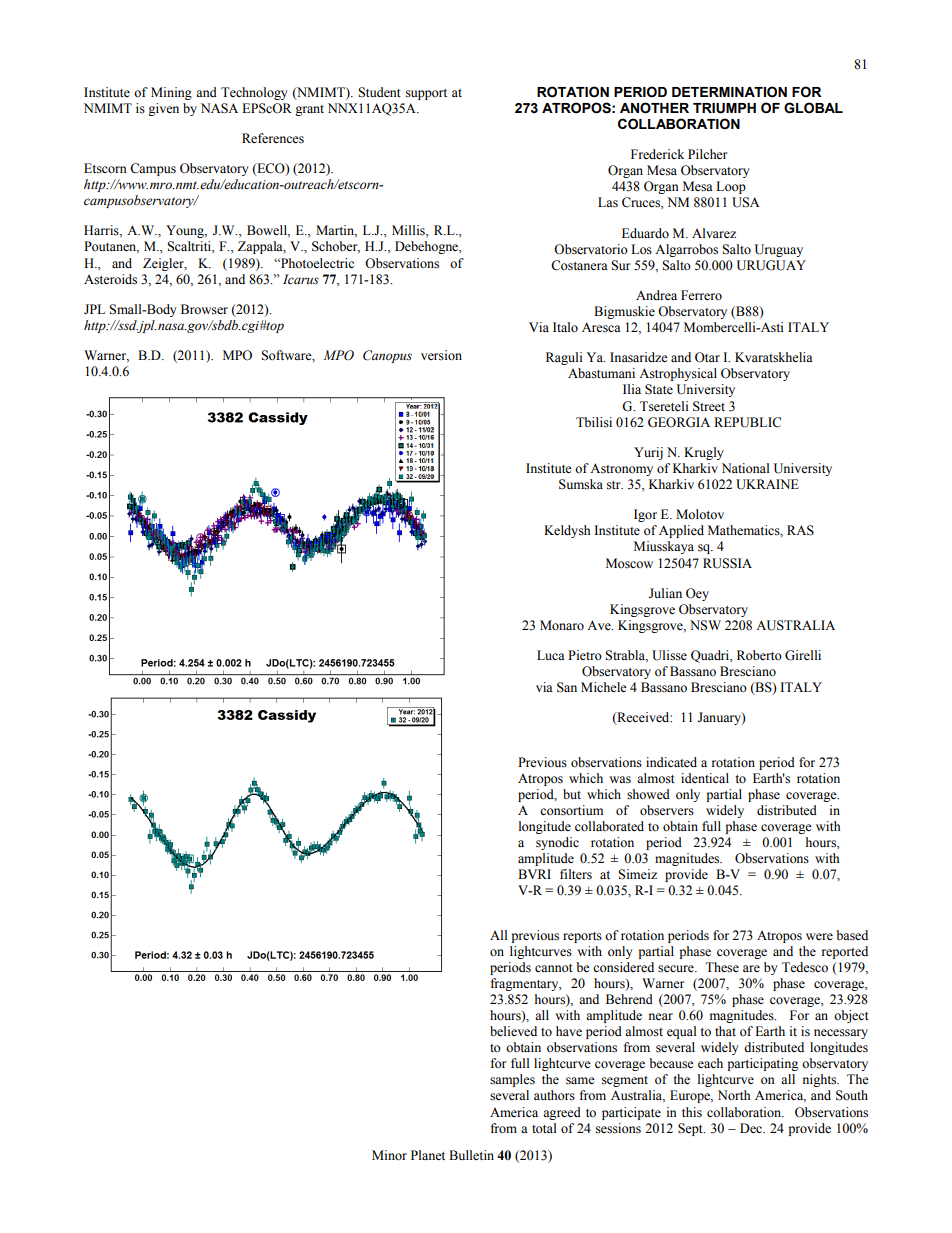  I want to click on Roberto, so click(759, 655).
